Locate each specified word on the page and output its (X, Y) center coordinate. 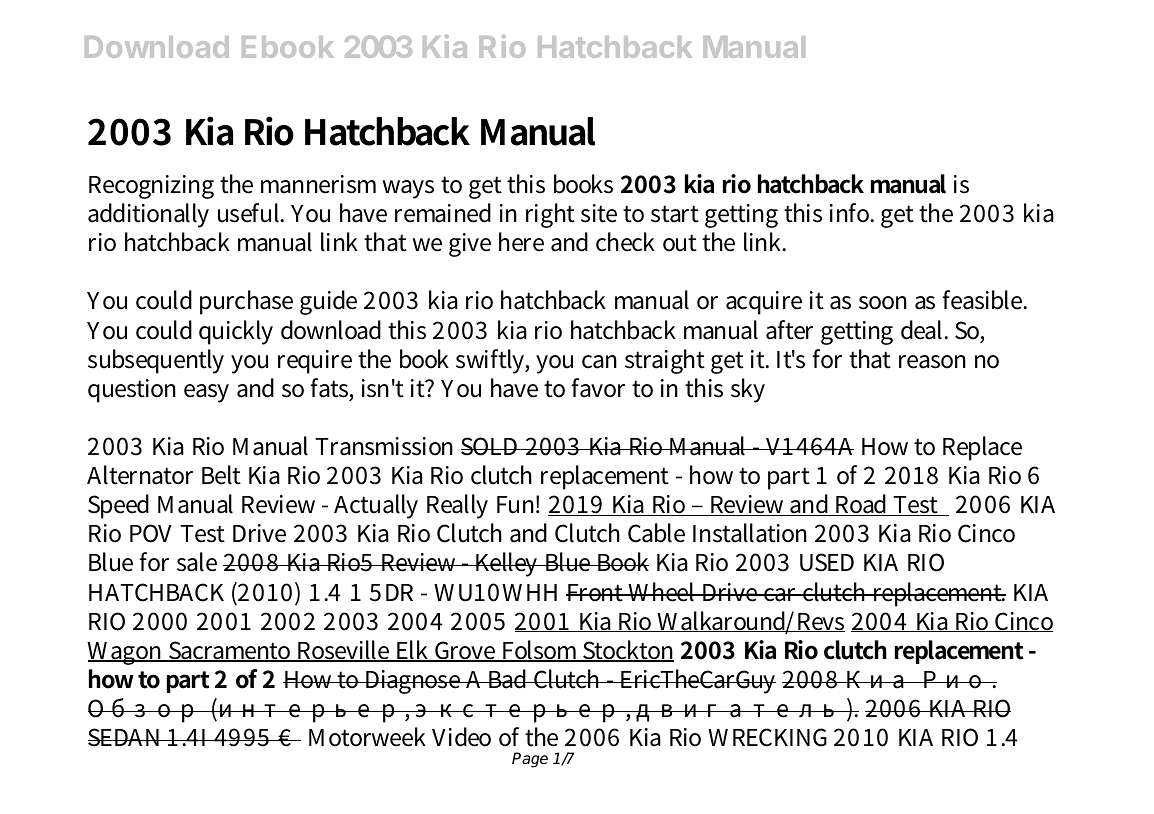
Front (596, 593)
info (851, 213)
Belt (221, 475)
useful (250, 213)
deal (924, 330)
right (550, 215)
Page (530, 760)
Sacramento (230, 651)
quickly (236, 332)
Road (862, 505)
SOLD (491, 446)
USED (827, 562)
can (599, 362)
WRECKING (767, 737)
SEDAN (126, 737)
